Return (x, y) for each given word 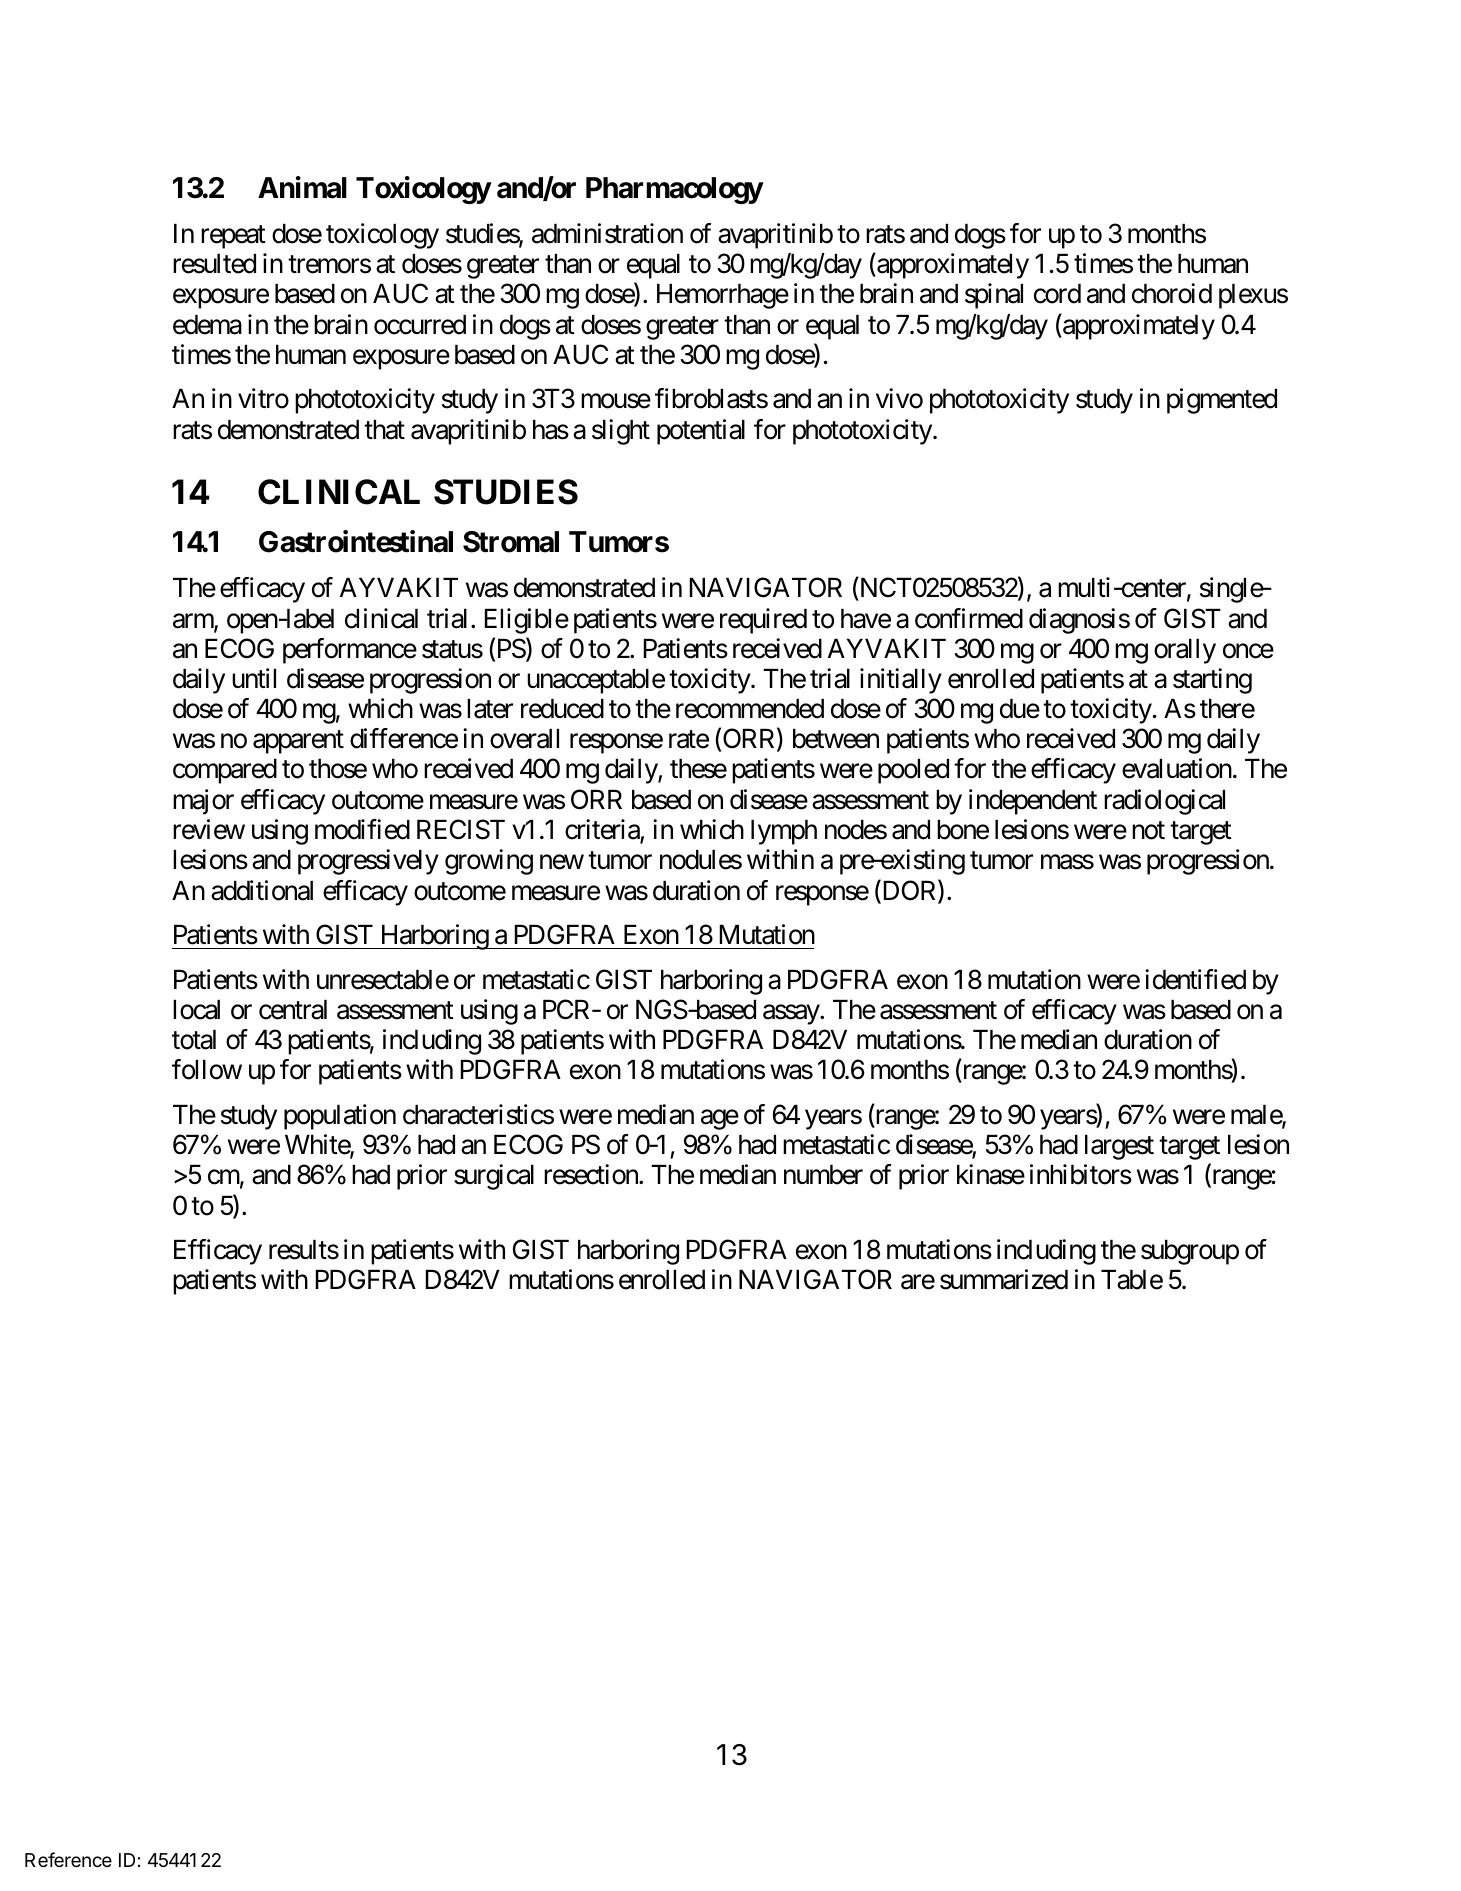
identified (1195, 979)
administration (607, 233)
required (763, 621)
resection (592, 1174)
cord (1057, 294)
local (196, 1010)
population (340, 1117)
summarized (1004, 1279)
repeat (233, 237)
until (254, 678)
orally (1185, 651)
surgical (494, 1177)
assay (792, 1015)
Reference (68, 1859)
